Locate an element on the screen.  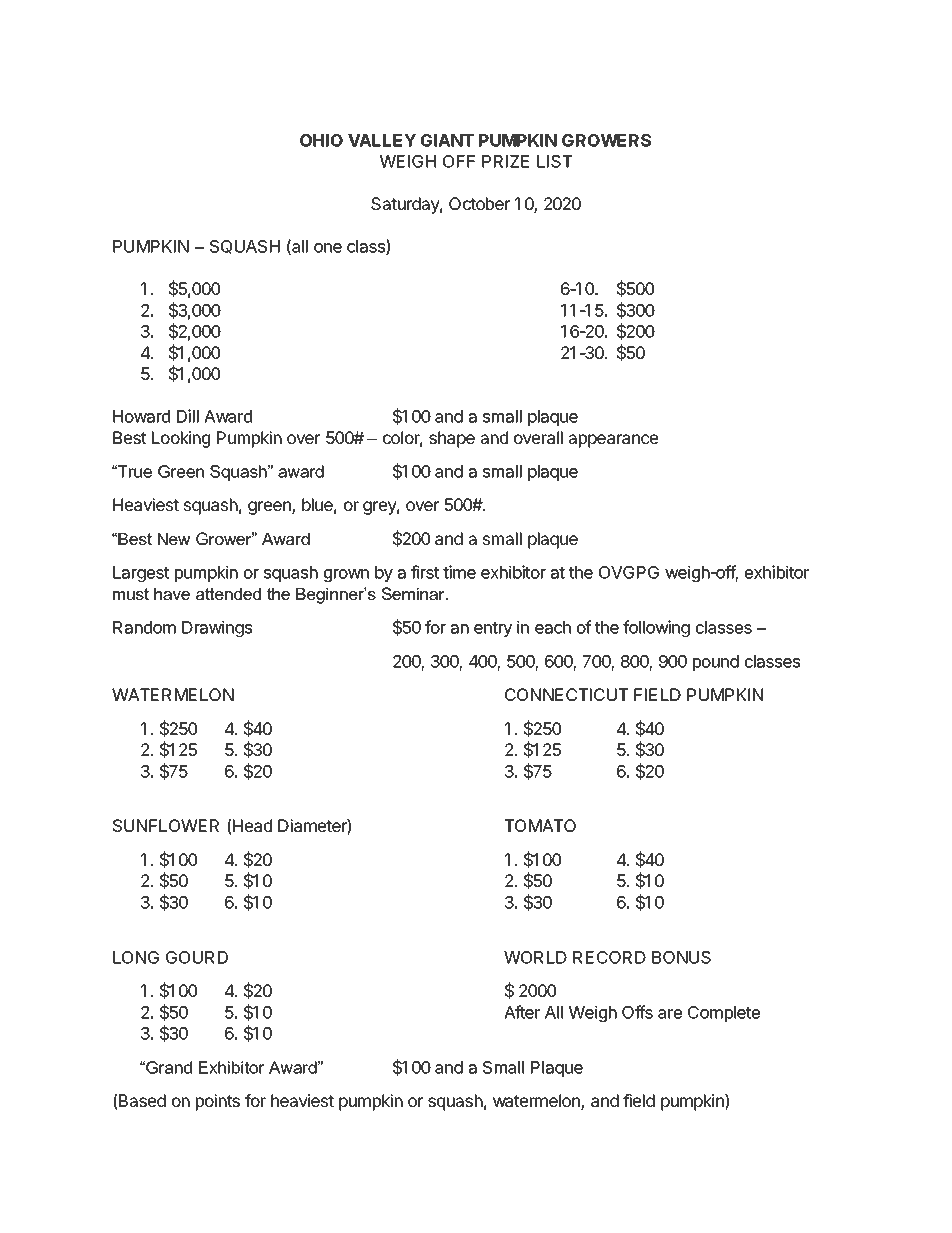
BONUS is located at coordinates (681, 957).
